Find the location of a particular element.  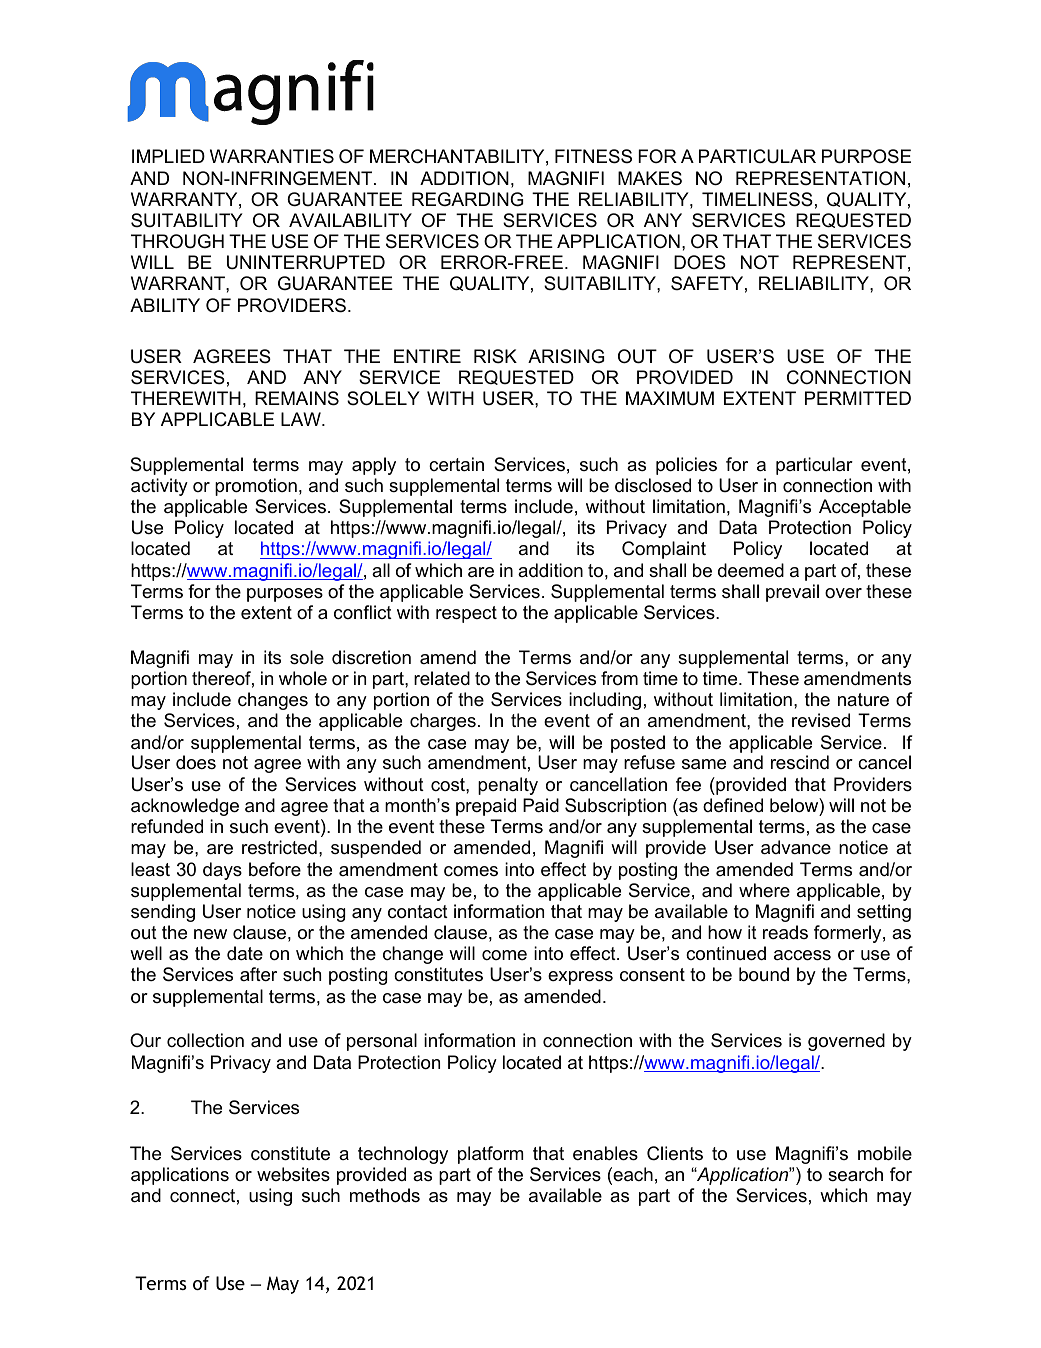

IMPLIED is located at coordinates (168, 156).
